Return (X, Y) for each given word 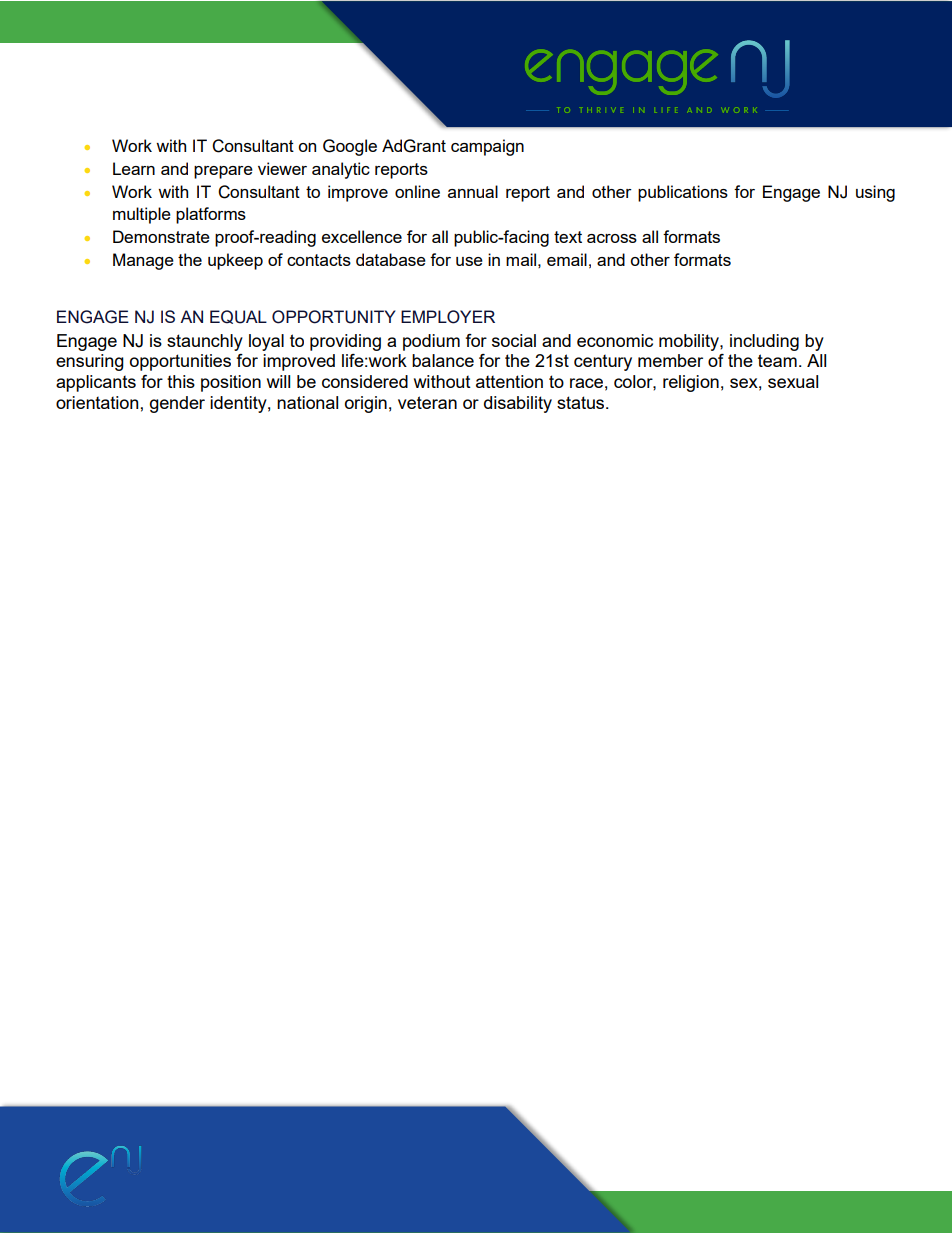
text (568, 237)
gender (177, 404)
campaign (487, 147)
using (875, 193)
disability (518, 404)
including (764, 342)
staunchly (205, 342)
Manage (143, 261)
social (514, 340)
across (612, 238)
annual (473, 191)
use (469, 261)
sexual (793, 381)
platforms (211, 215)
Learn (134, 168)
